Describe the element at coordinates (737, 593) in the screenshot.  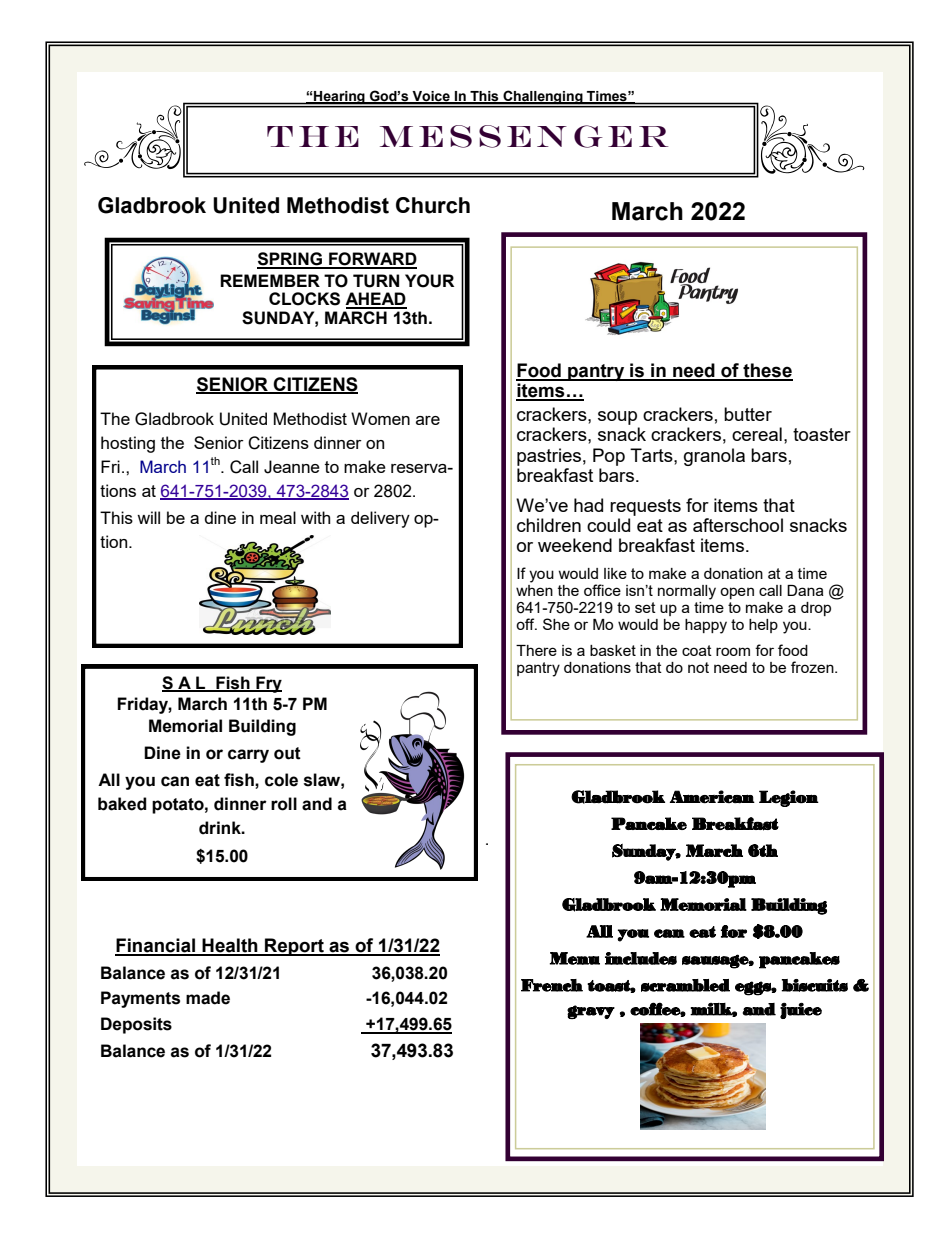
I see `open` at that location.
